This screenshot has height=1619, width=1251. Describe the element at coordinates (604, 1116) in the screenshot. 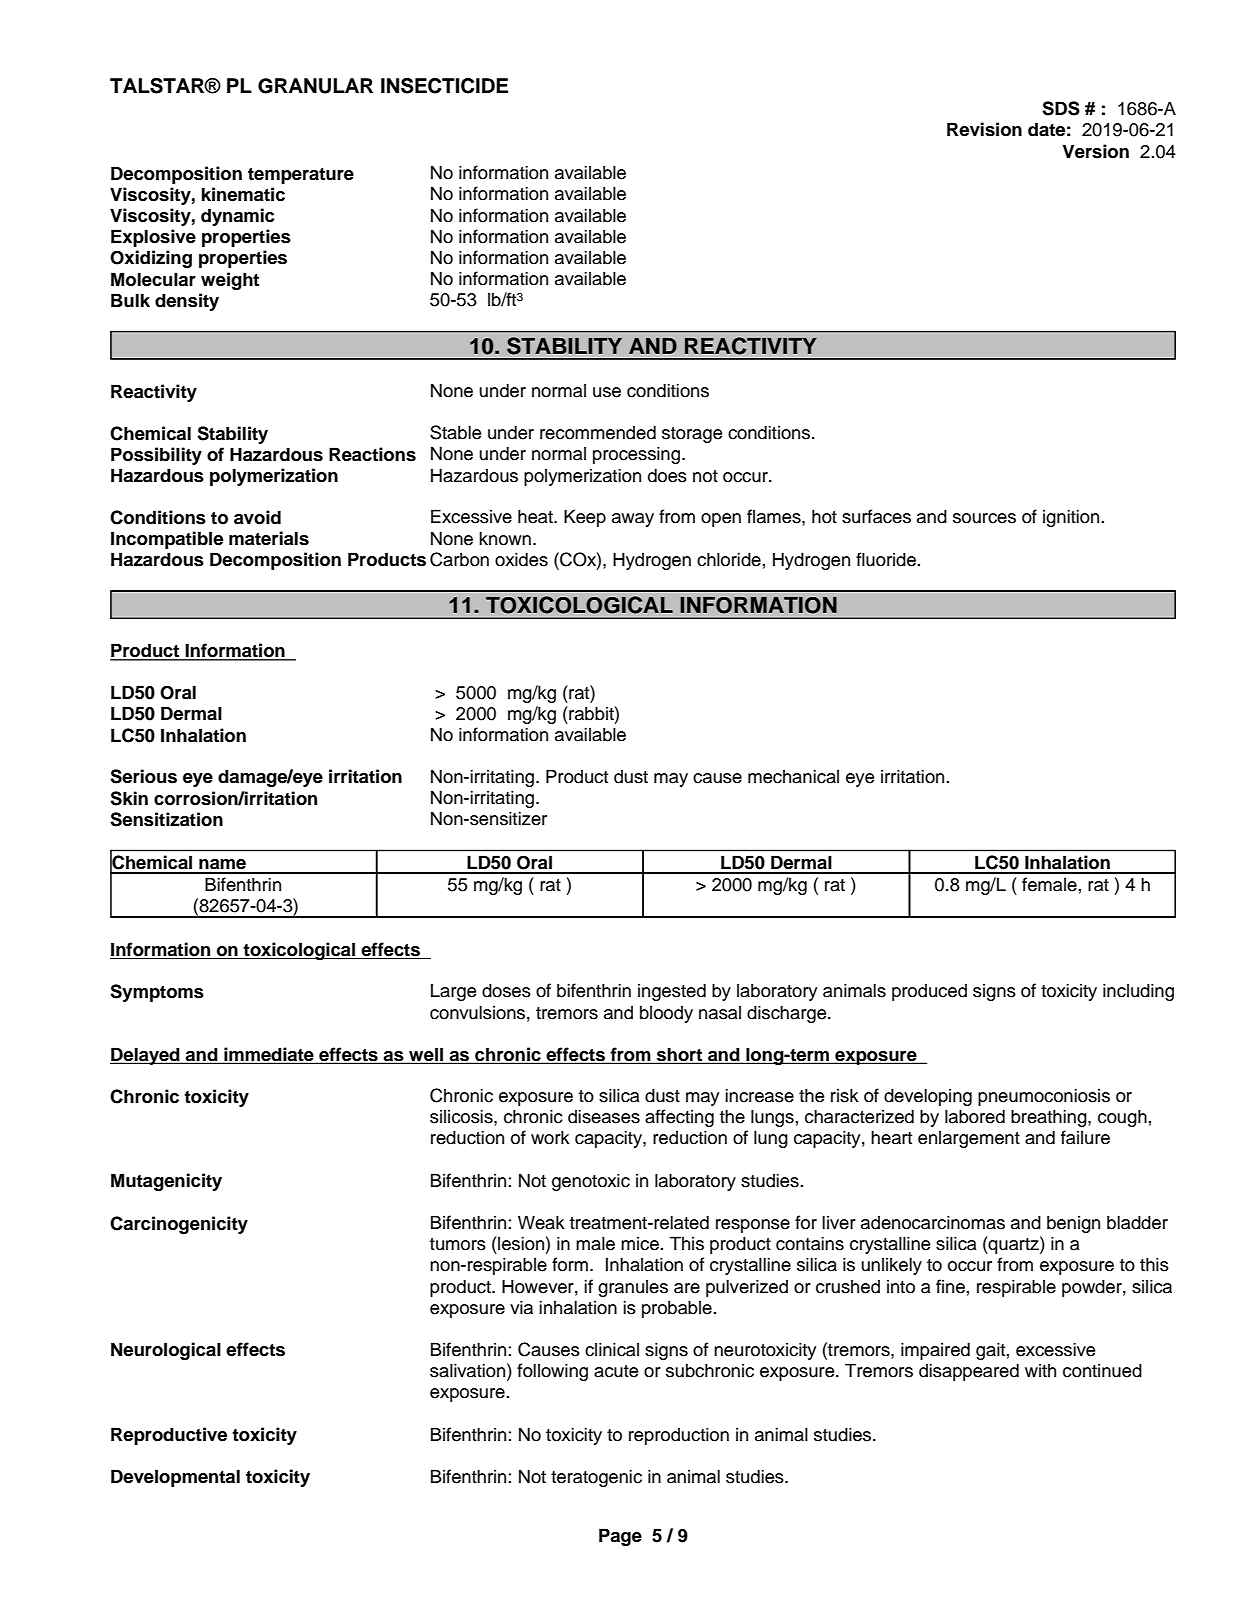

I see `diseases` at that location.
